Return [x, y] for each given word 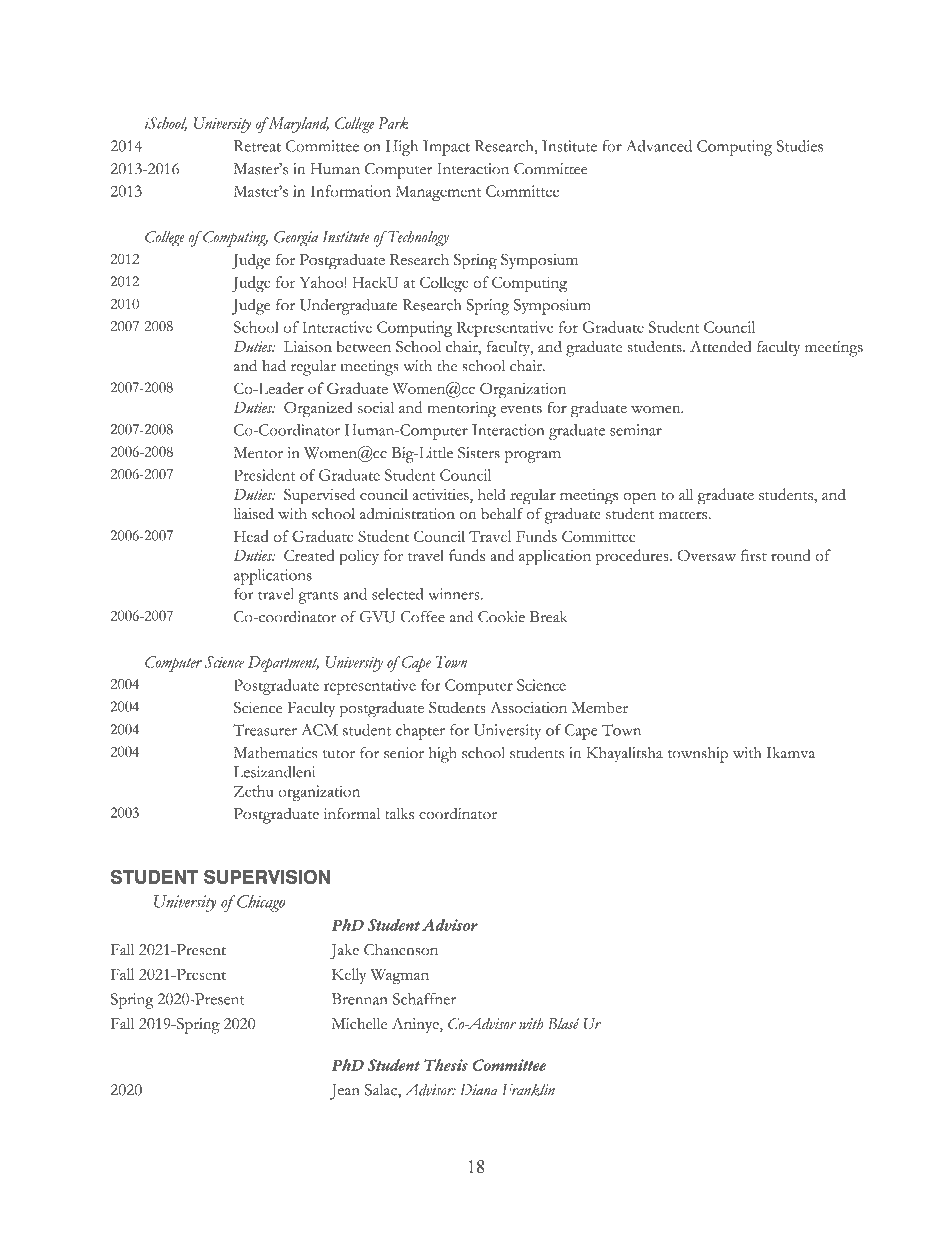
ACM [319, 730]
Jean [345, 1092]
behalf [502, 513]
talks [399, 814]
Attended [721, 347]
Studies [800, 146]
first [754, 555]
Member [600, 707]
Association [529, 707]
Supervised [319, 496]
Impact [446, 148]
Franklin [528, 1090]
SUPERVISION [267, 876]
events [521, 409]
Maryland [297, 125]
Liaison [308, 347]
